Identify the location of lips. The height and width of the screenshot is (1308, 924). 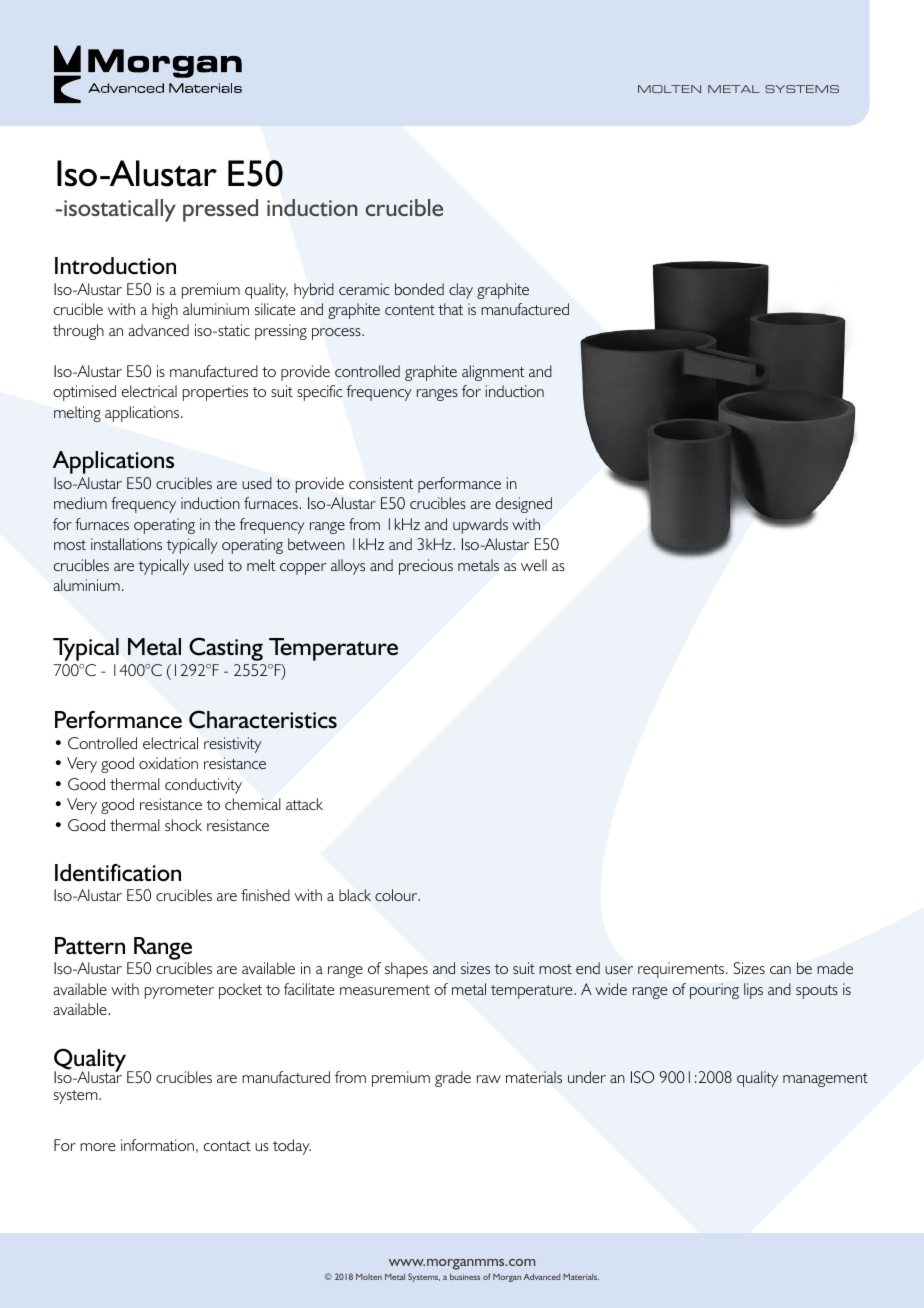
(753, 991).
